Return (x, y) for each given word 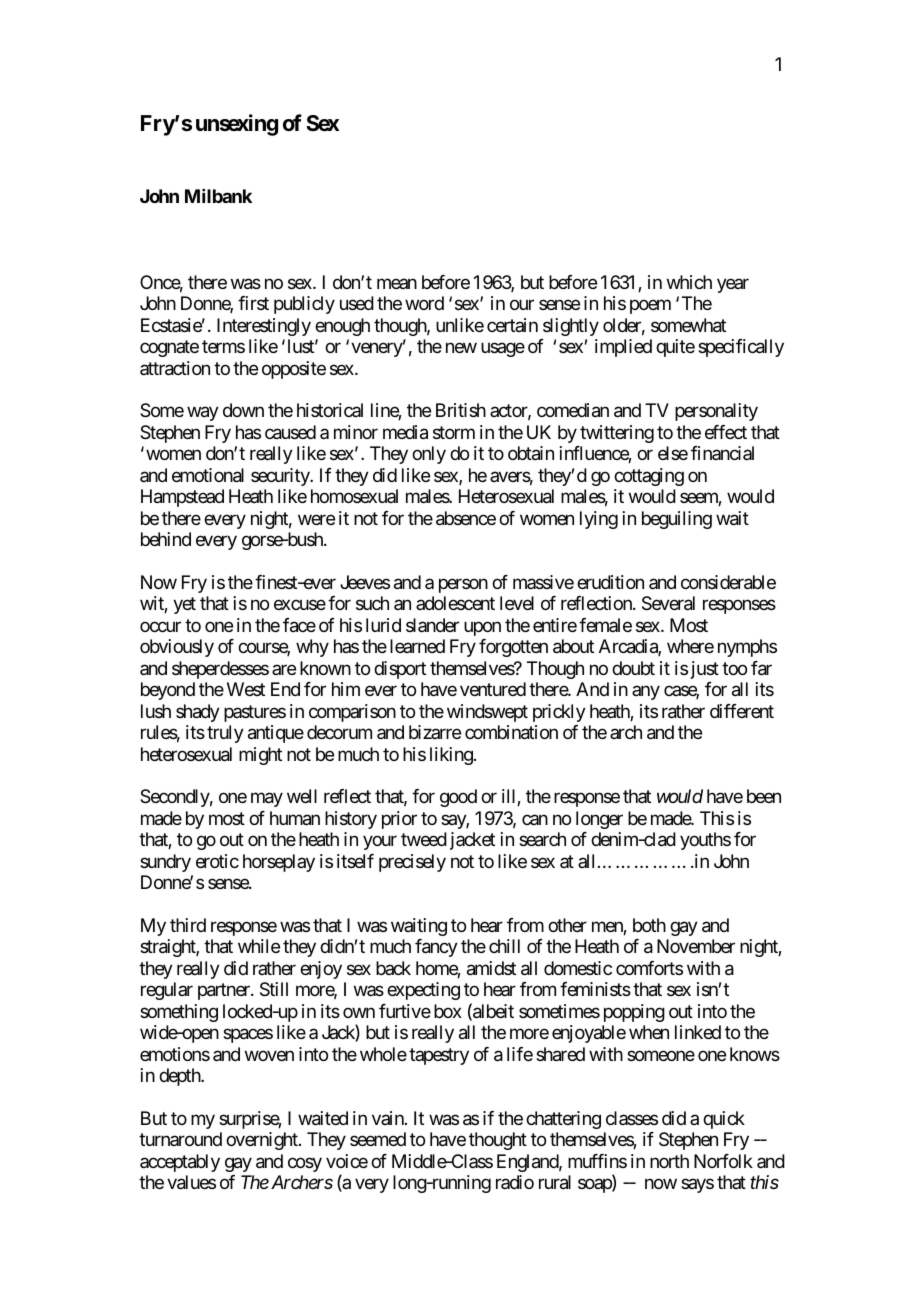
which (689, 282)
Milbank (218, 196)
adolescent (455, 603)
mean (397, 283)
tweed (424, 839)
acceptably (180, 1163)
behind (166, 539)
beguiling (677, 520)
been (764, 796)
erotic (217, 861)
